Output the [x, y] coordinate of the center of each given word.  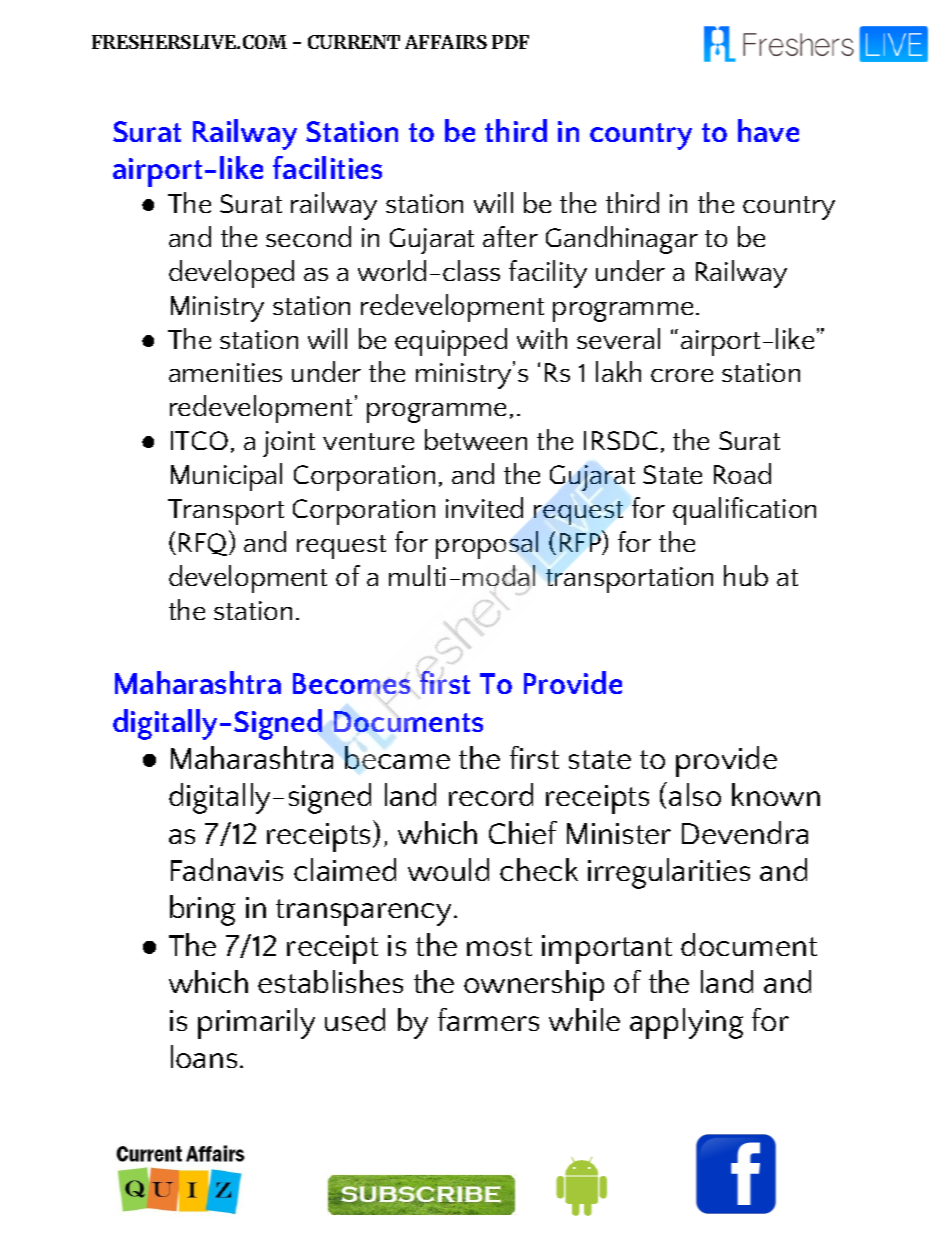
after [510, 236]
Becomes [353, 685]
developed [231, 274]
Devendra [745, 832]
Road [742, 473]
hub [746, 575]
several [618, 338]
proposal [487, 545]
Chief [523, 832]
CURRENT [354, 42]
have [768, 130]
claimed [345, 869]
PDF [510, 42]
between [476, 439]
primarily [256, 1023]
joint [289, 444]
